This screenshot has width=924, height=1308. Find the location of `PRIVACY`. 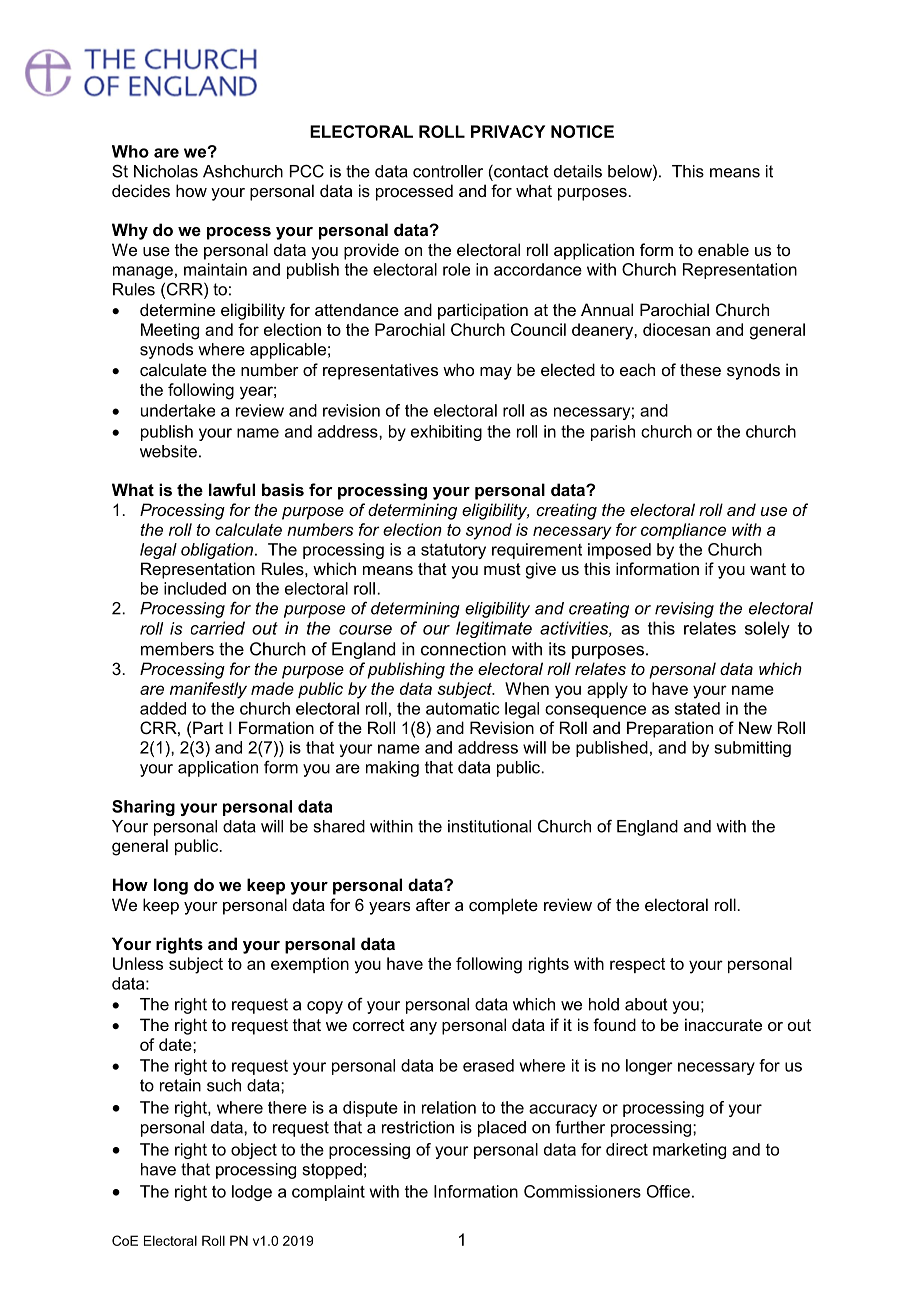

PRIVACY is located at coordinates (508, 131).
